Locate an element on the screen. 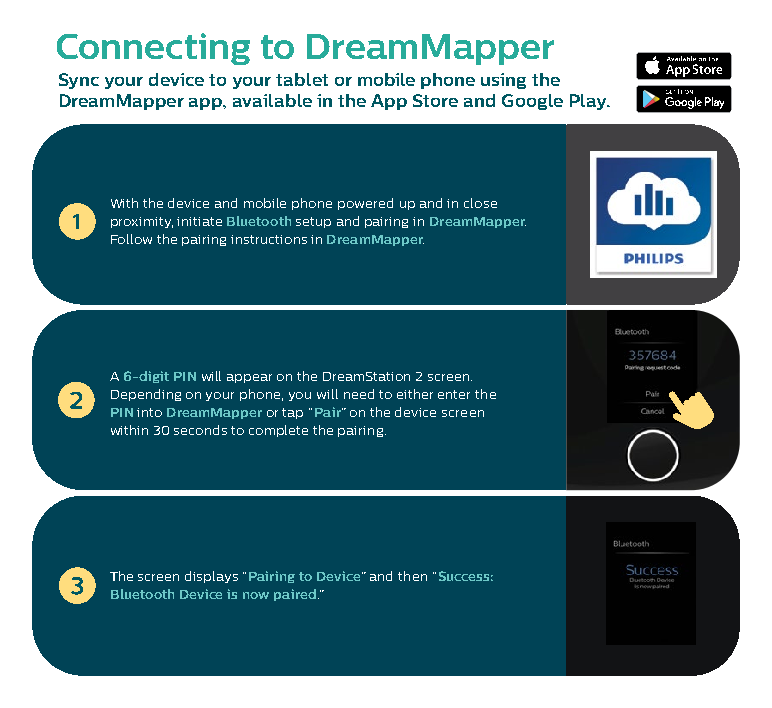 This screenshot has height=708, width=772. using is located at coordinates (503, 81).
